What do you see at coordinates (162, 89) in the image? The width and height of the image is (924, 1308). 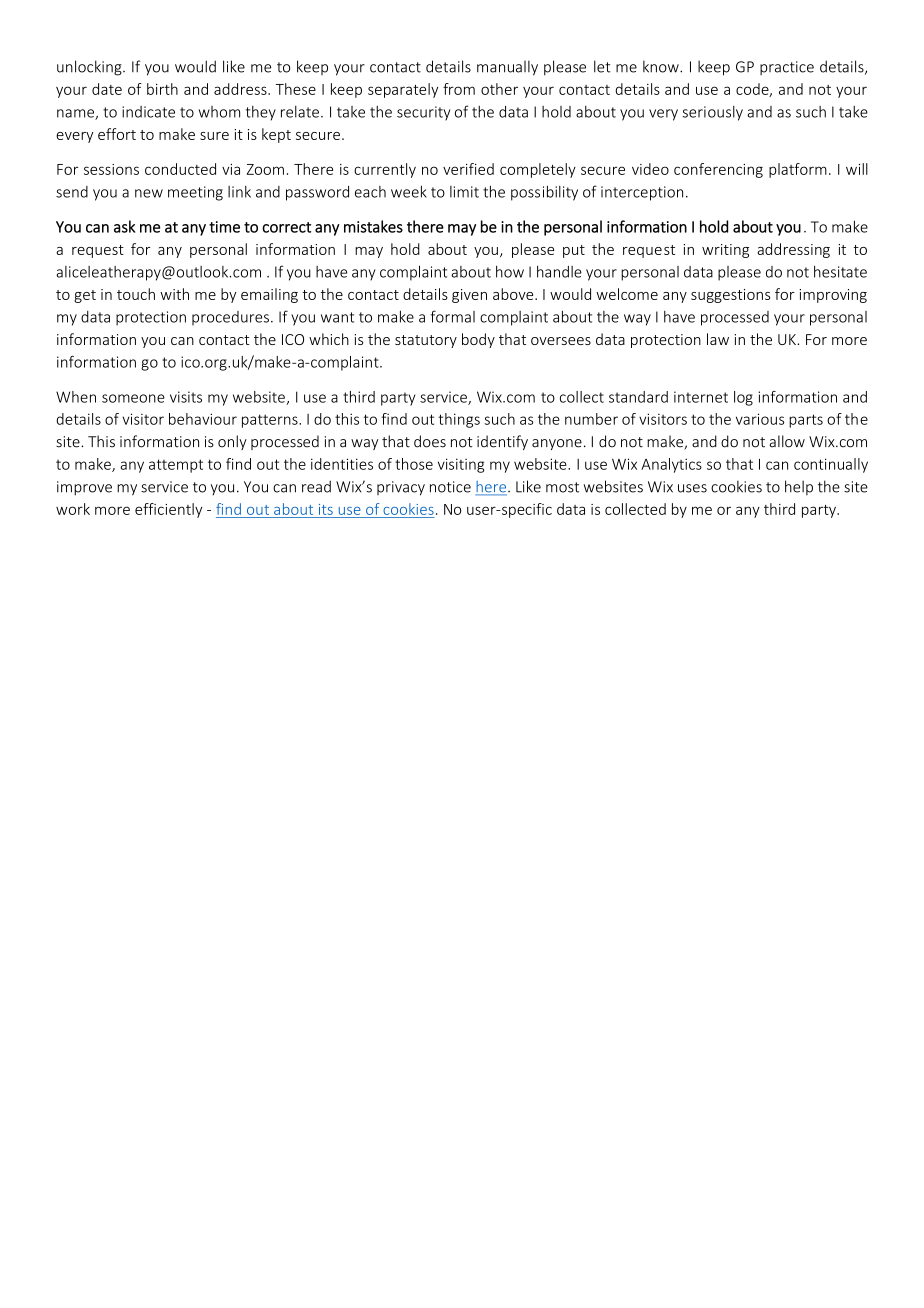 I see `birth` at bounding box center [162, 89].
